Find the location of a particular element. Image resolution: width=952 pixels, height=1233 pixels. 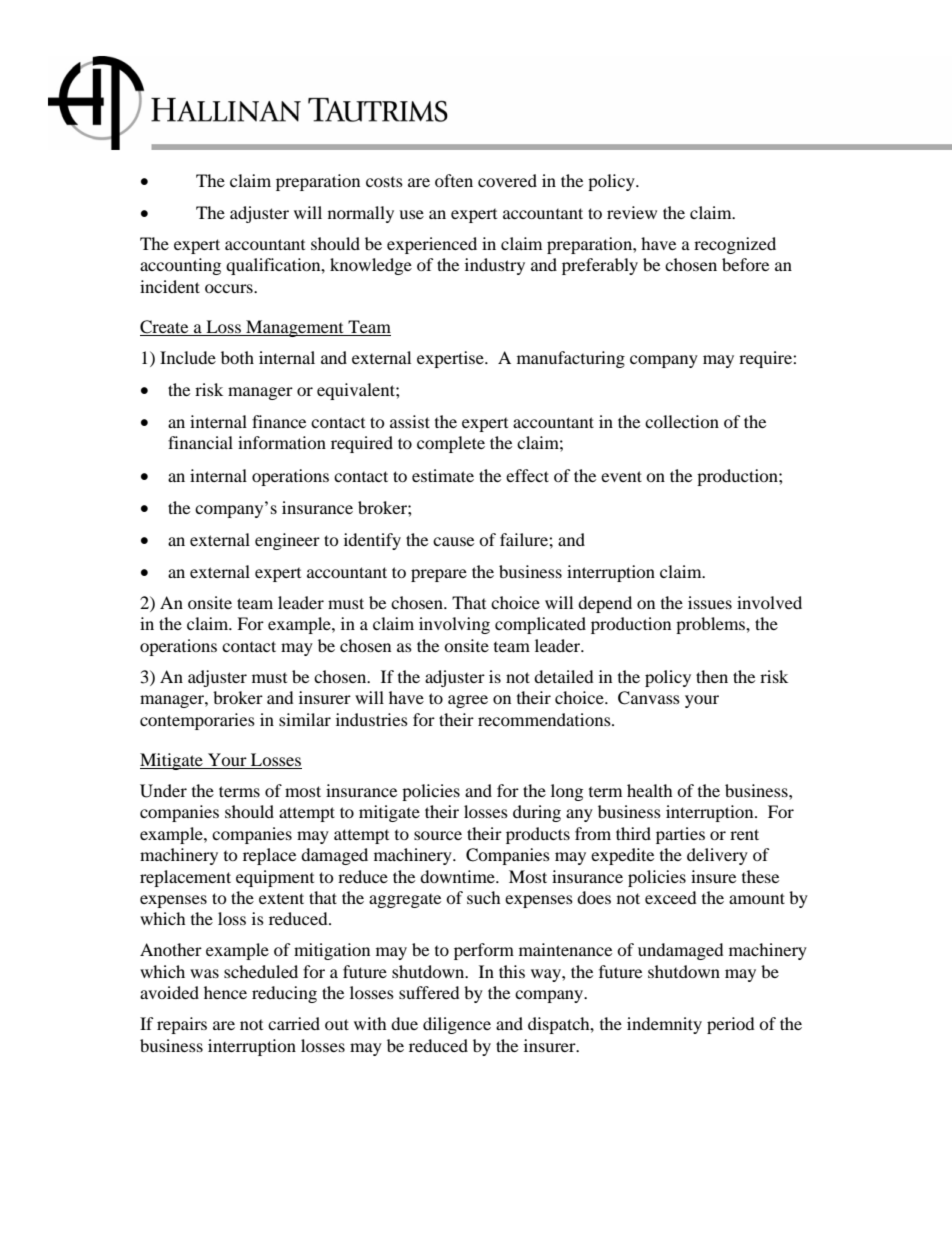

diligence is located at coordinates (457, 1025).
